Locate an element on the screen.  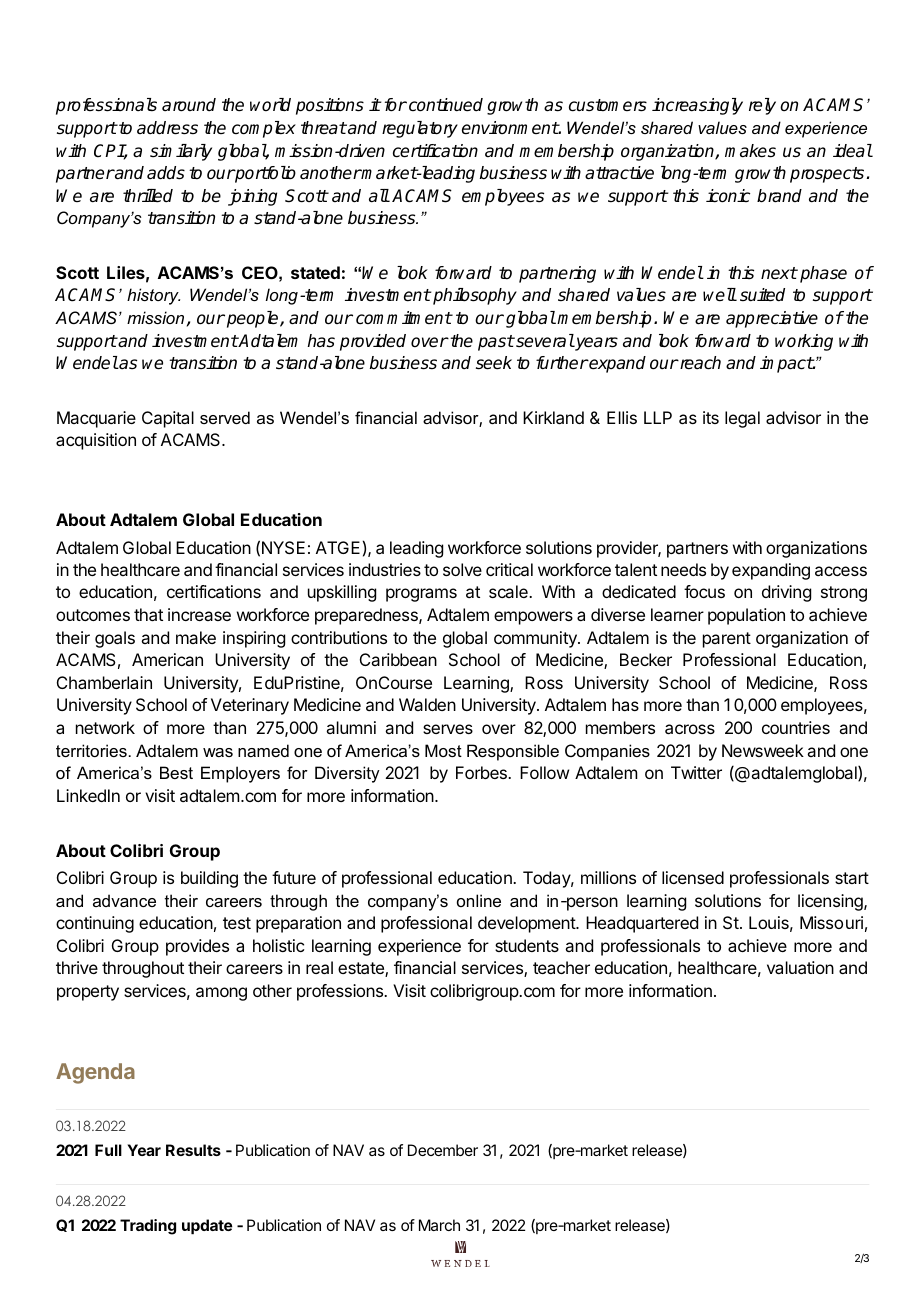
licensed is located at coordinates (693, 877).
